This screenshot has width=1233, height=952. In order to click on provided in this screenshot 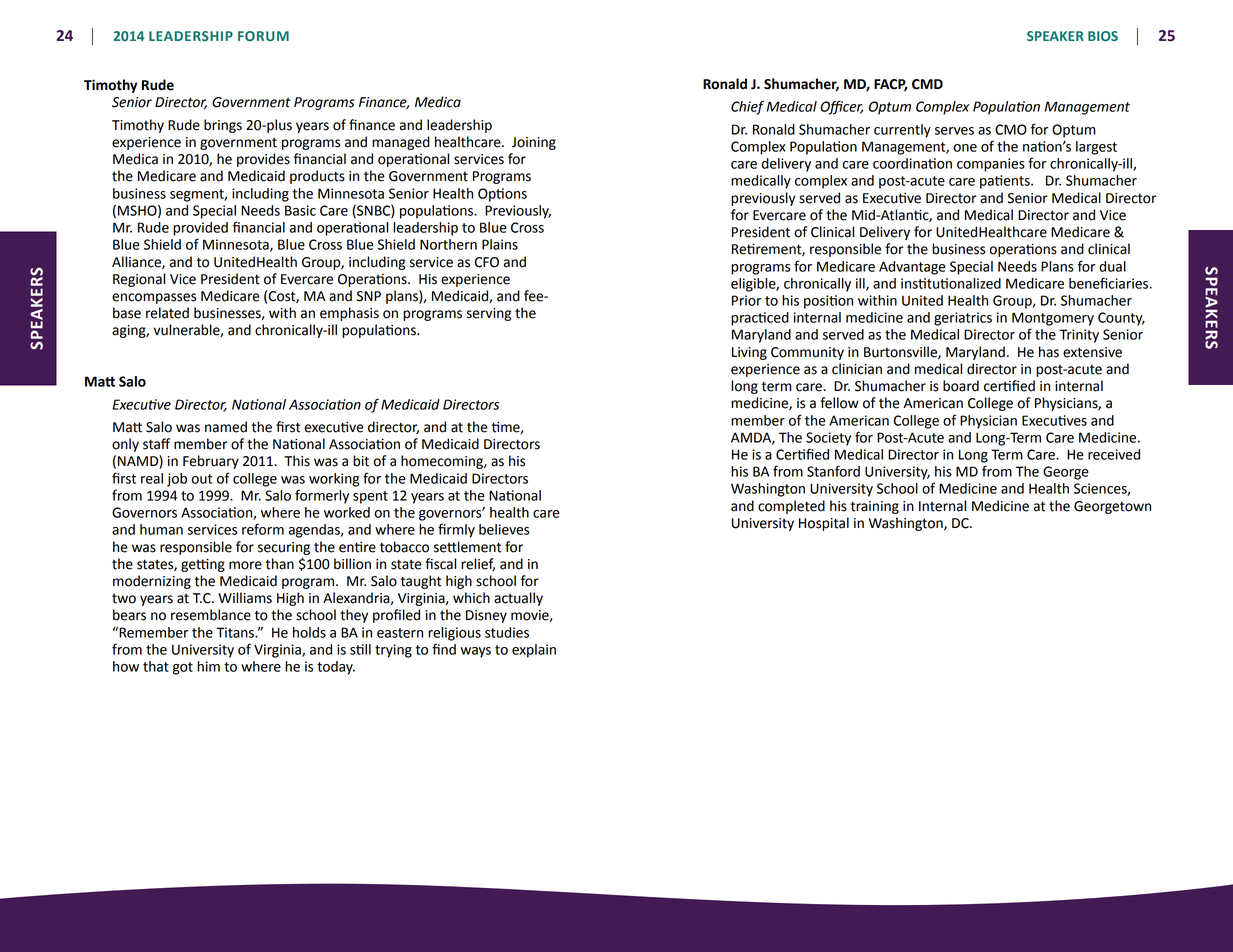, I will do `click(200, 229)`.
